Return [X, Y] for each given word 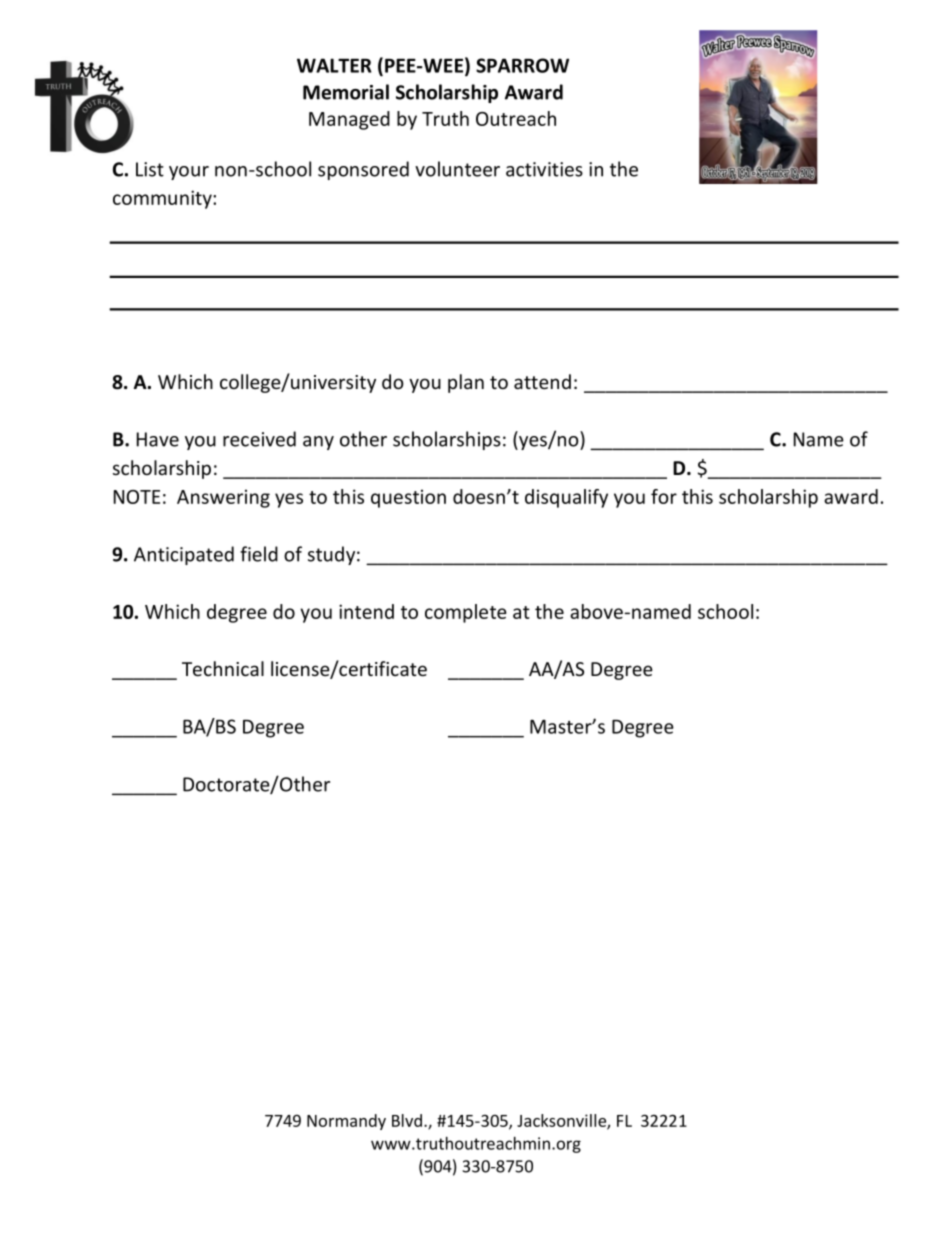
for [664, 496]
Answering [223, 498]
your [189, 173]
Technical [223, 669]
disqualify [566, 498]
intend [366, 611]
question [408, 498]
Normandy [346, 1122]
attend [542, 382]
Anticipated [184, 555]
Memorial [346, 92]
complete [466, 613]
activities [544, 169]
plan [466, 383]
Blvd [408, 1120]
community [163, 199]
